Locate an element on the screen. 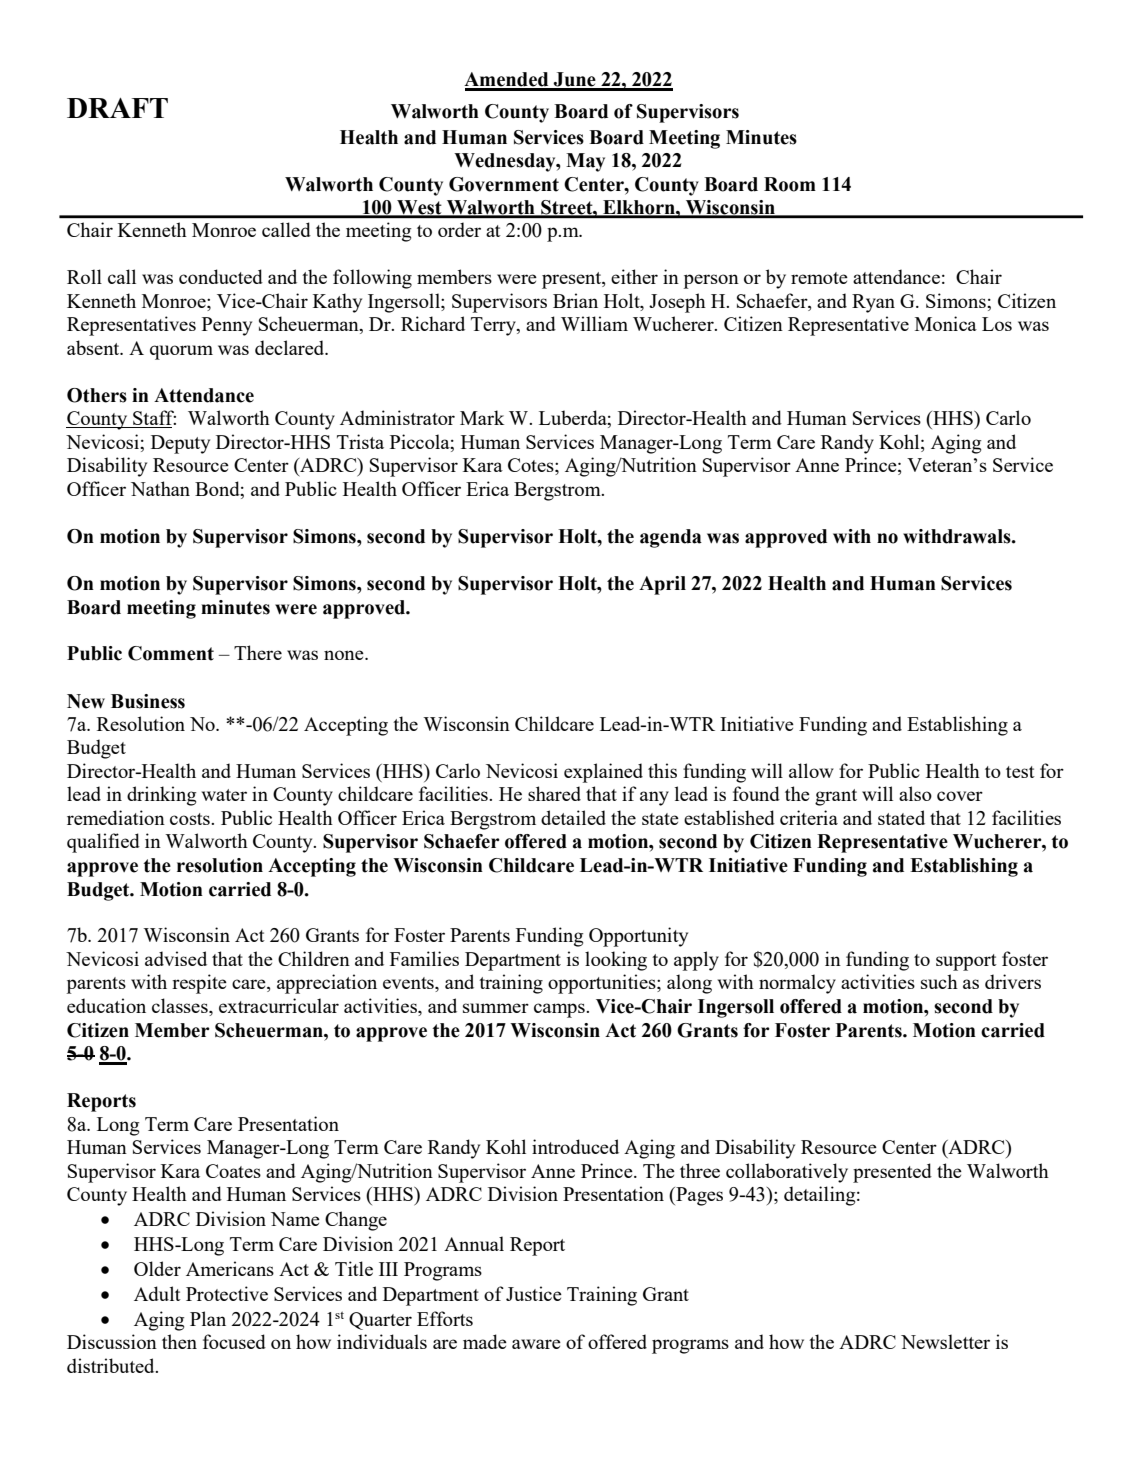  support is located at coordinates (966, 962).
